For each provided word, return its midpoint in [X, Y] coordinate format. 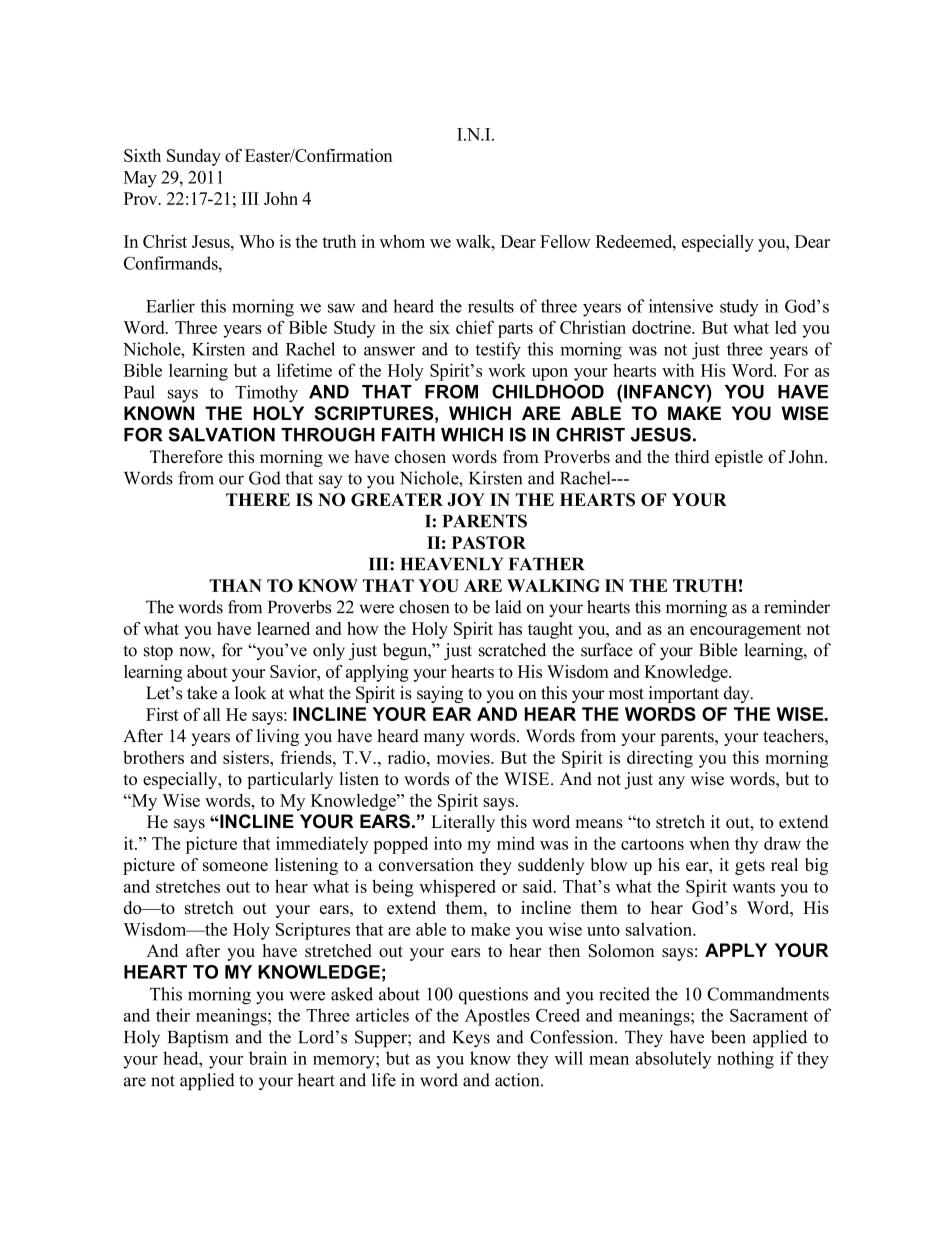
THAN [235, 585]
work [507, 370]
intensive [681, 306]
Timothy [266, 394]
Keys [471, 1039]
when [709, 843]
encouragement [745, 631]
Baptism [198, 1038]
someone [235, 866]
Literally [463, 823]
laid [508, 607]
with [678, 370]
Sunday [194, 157]
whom [402, 241]
